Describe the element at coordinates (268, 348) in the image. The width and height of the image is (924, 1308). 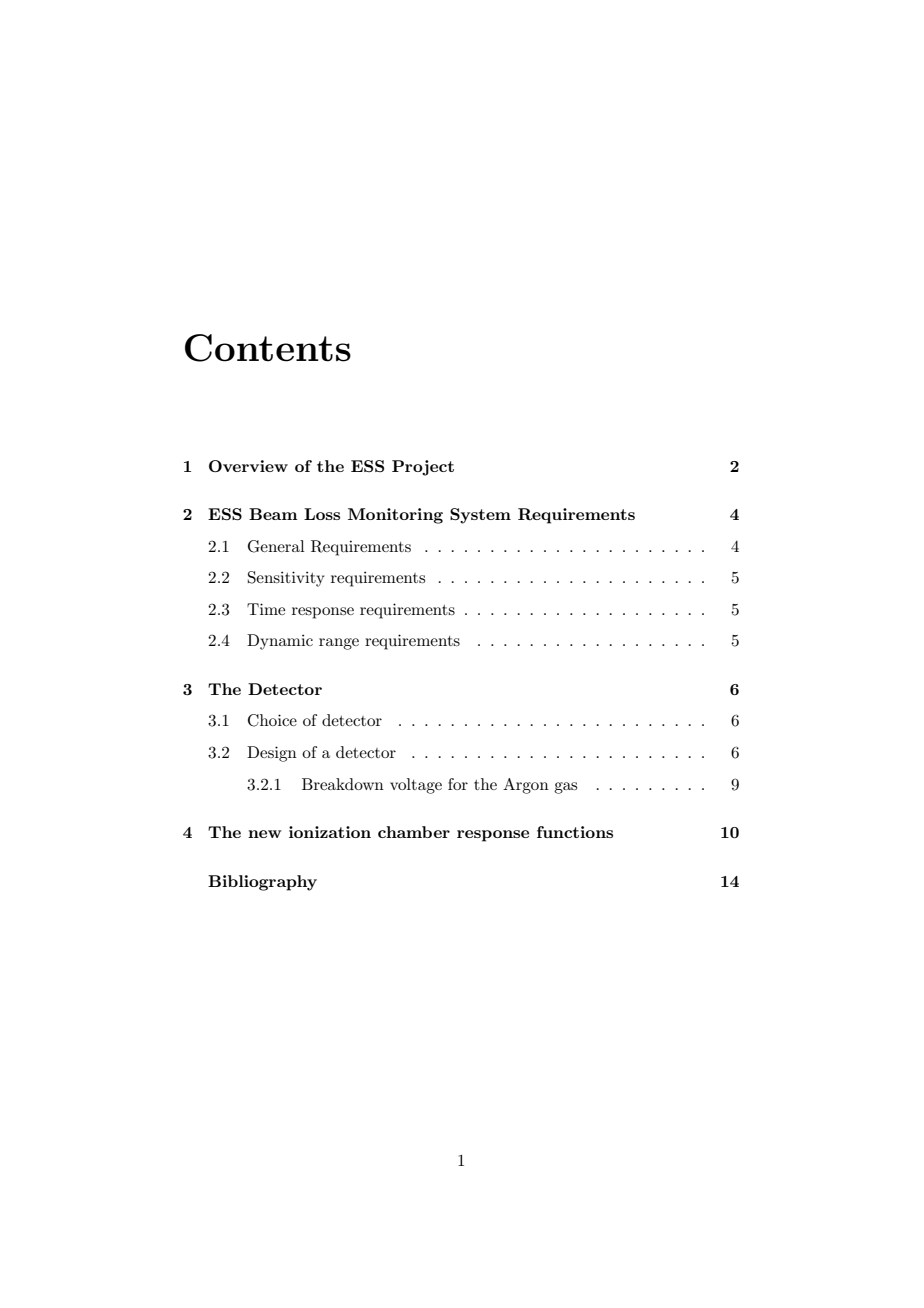
I see `Contents` at that location.
